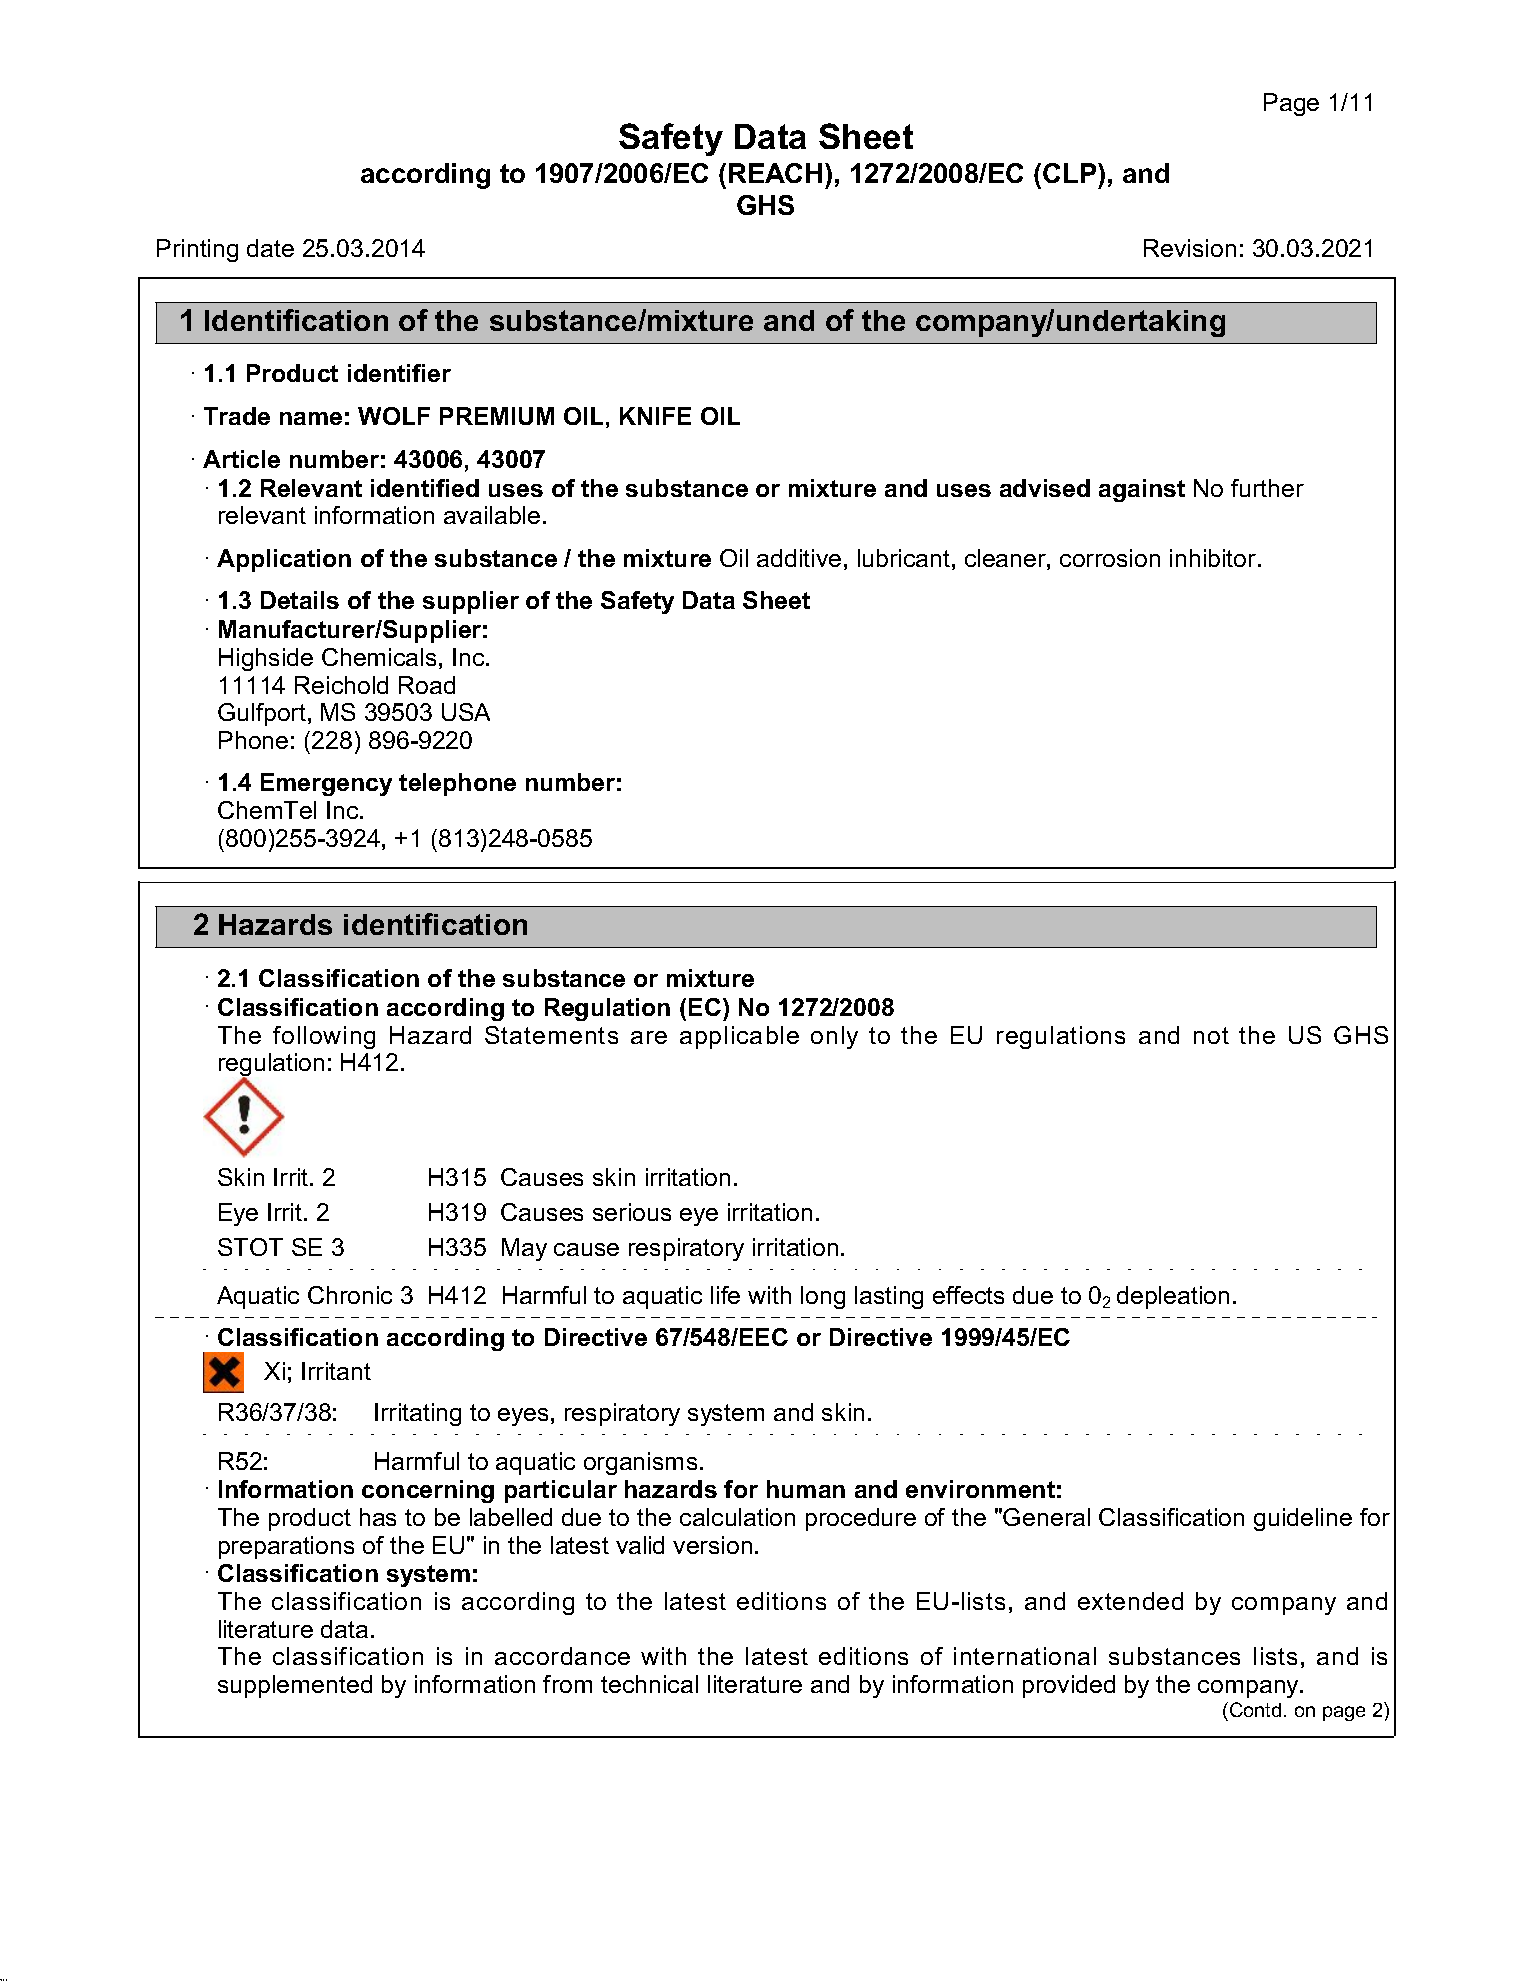 The width and height of the screenshot is (1532, 1982). What do you see at coordinates (350, 1295) in the screenshot?
I see `Chronic` at bounding box center [350, 1295].
